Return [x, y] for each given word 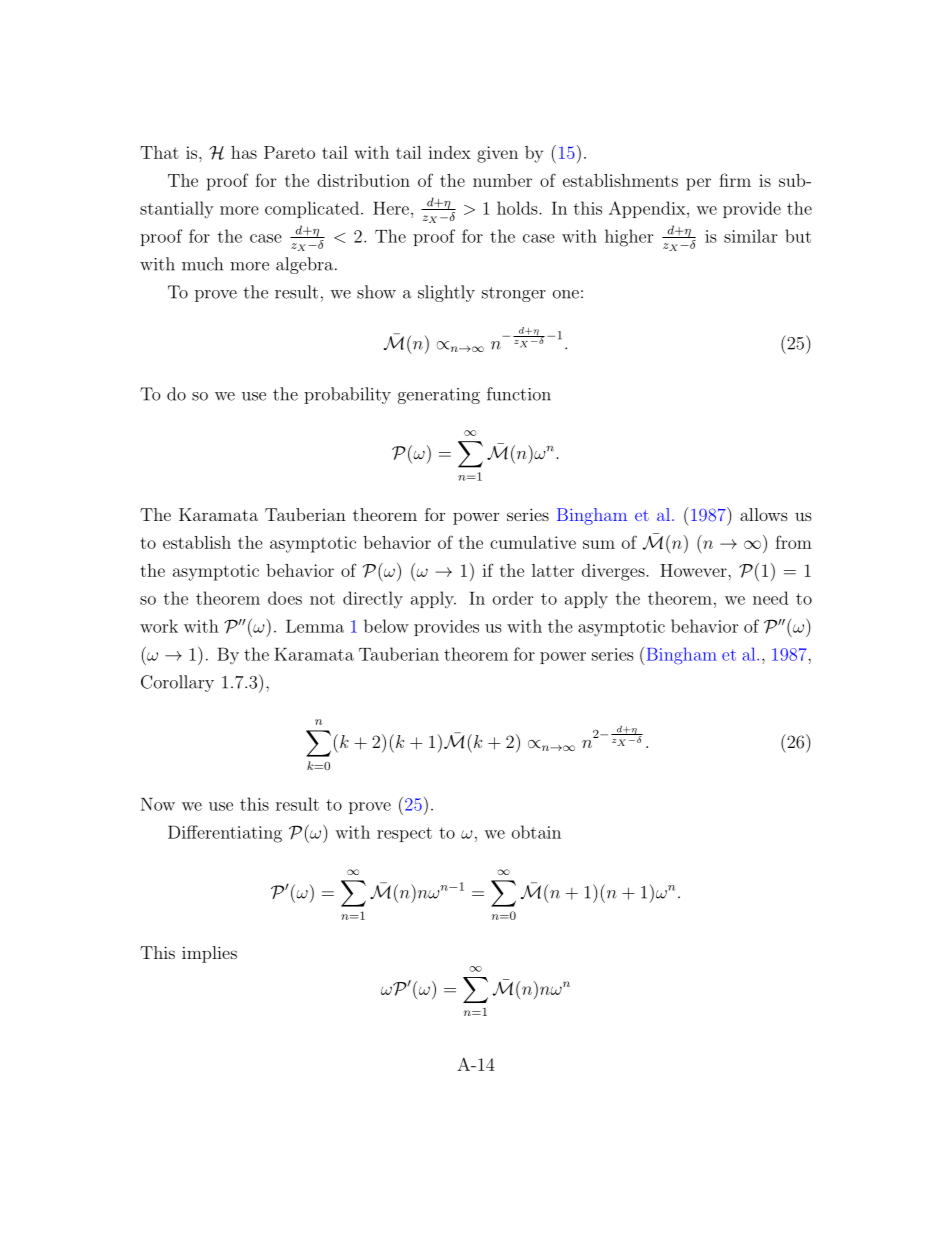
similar [751, 236]
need [770, 598]
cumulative [533, 542]
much [202, 264]
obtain [536, 832]
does [285, 598]
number [502, 180]
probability [347, 395]
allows [764, 514]
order [513, 598]
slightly [446, 293]
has [244, 152]
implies [209, 954]
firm [735, 180]
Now [158, 804]
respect [404, 834]
